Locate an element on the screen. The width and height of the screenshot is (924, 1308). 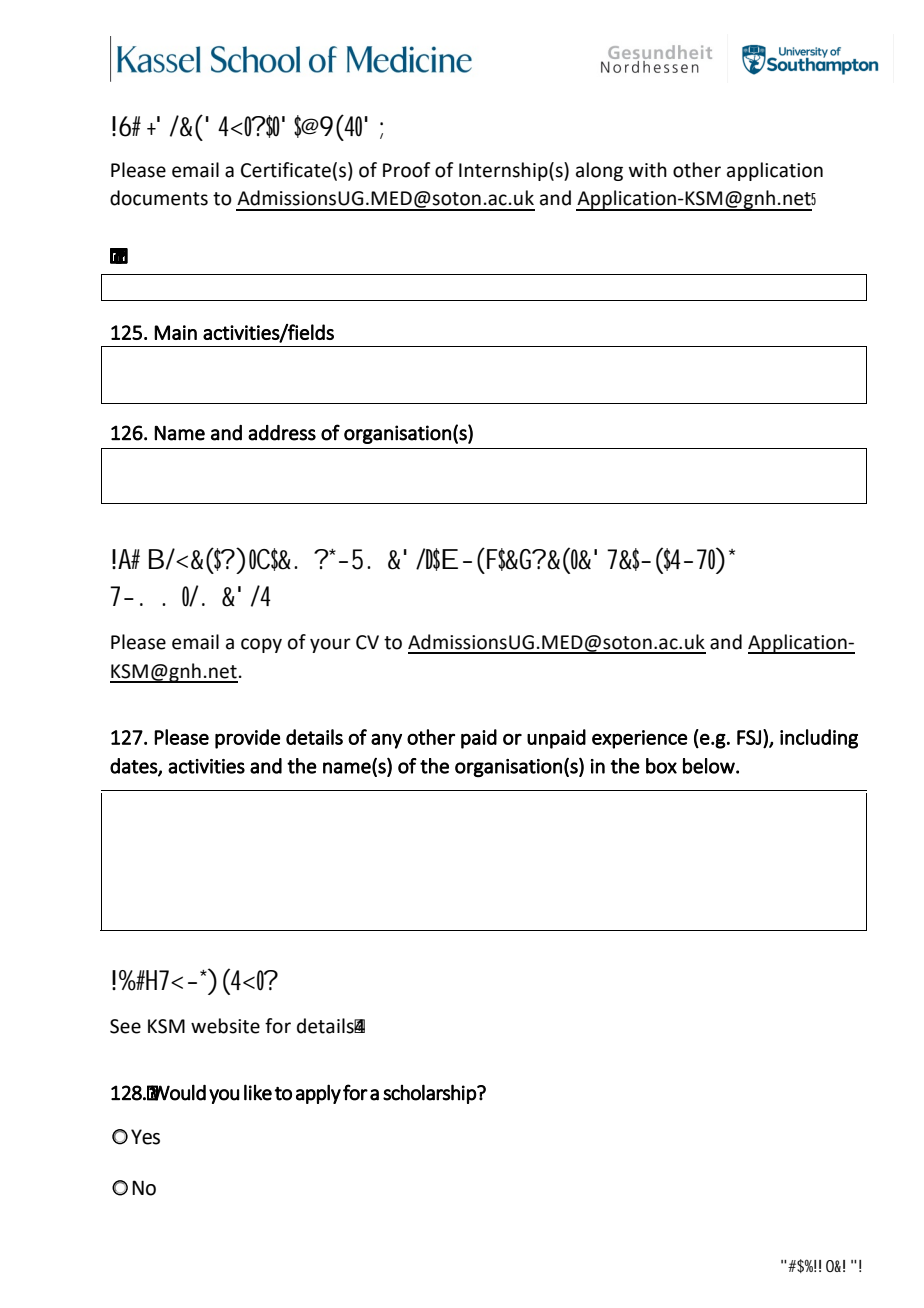
apply is located at coordinates (318, 1094).
